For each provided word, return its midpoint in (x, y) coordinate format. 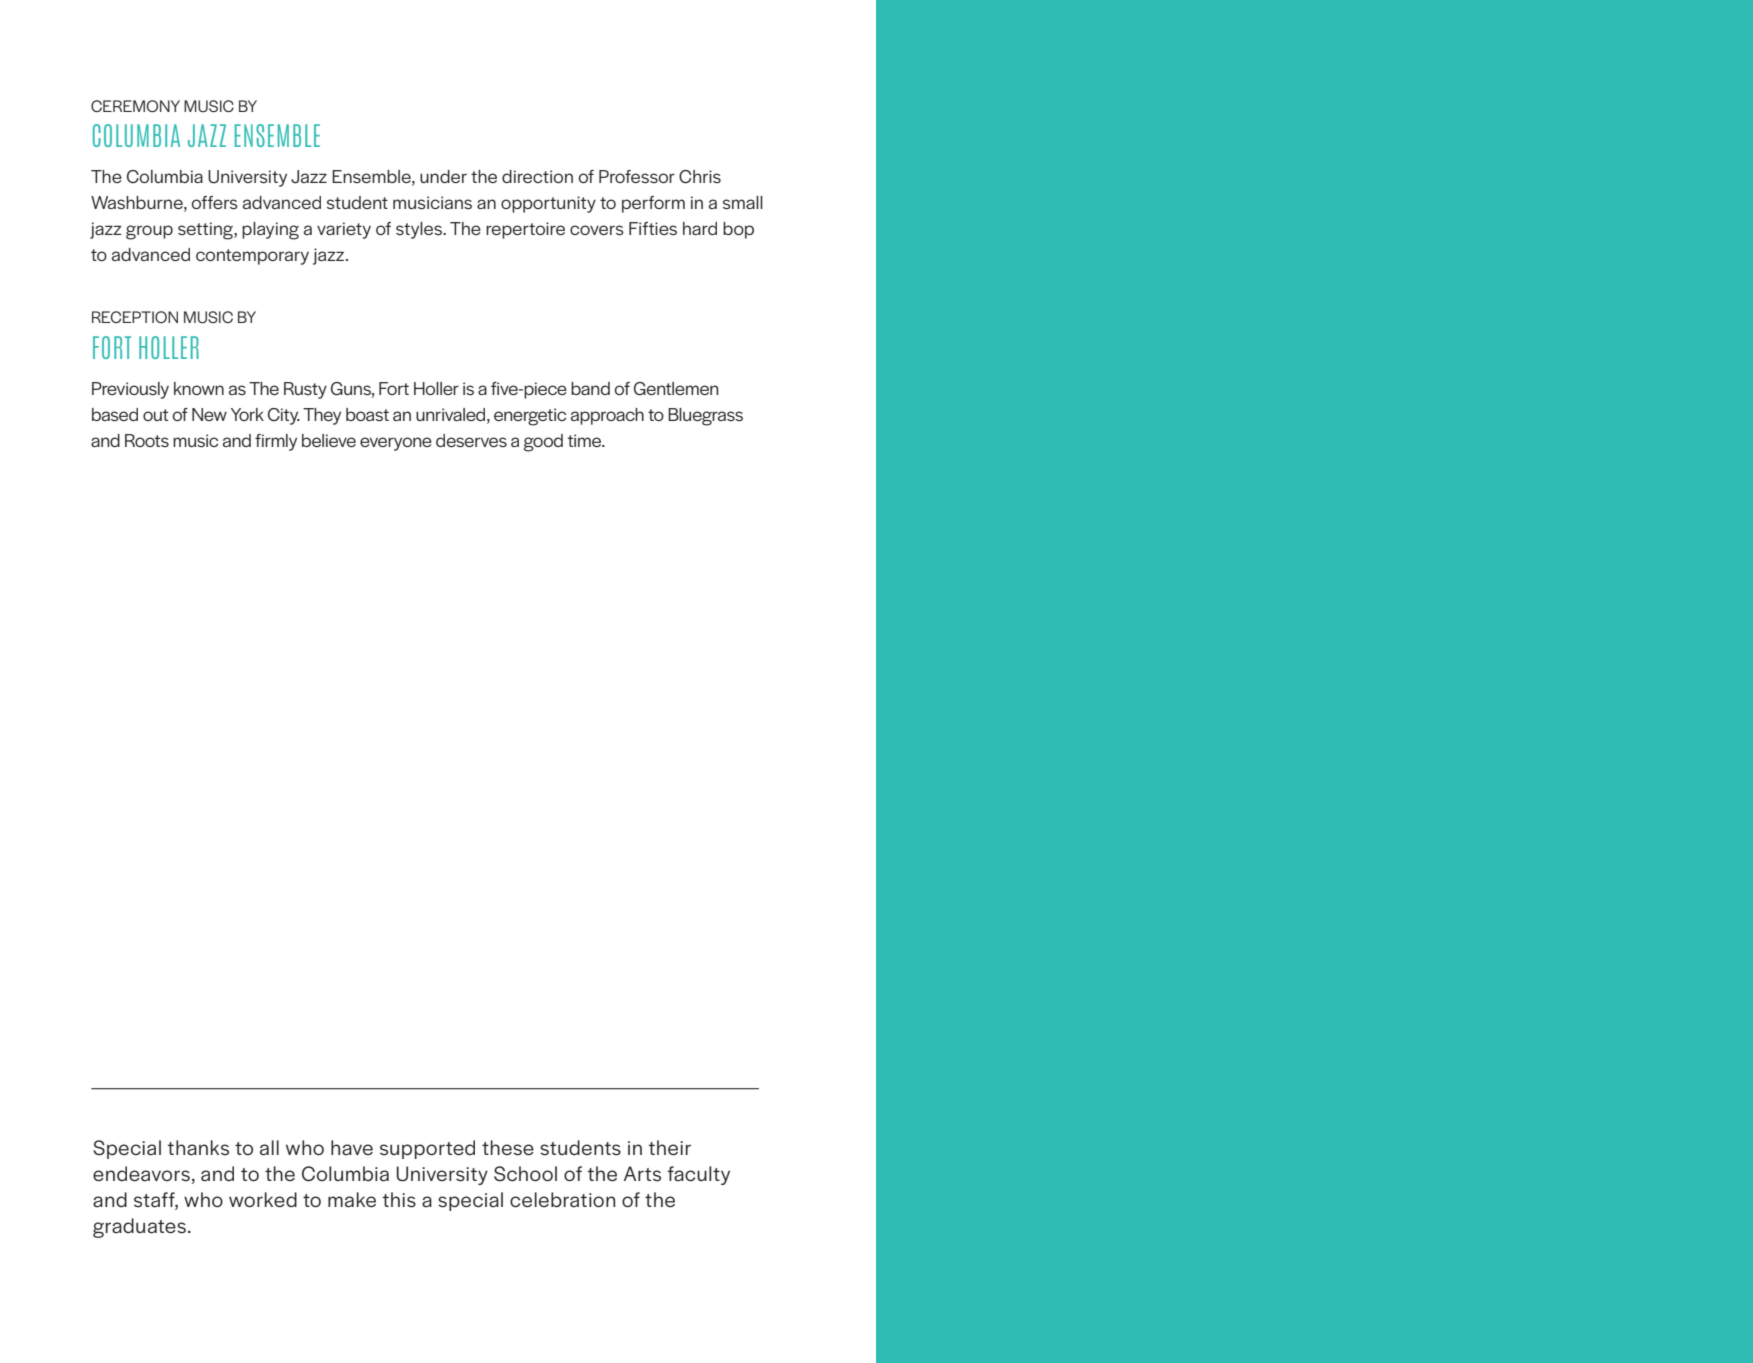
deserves (471, 441)
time (586, 440)
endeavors (142, 1175)
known (199, 388)
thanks (198, 1148)
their (670, 1147)
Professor (637, 177)
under (443, 176)
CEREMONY (135, 106)
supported (427, 1149)
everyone (396, 444)
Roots (147, 440)
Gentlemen (676, 388)
